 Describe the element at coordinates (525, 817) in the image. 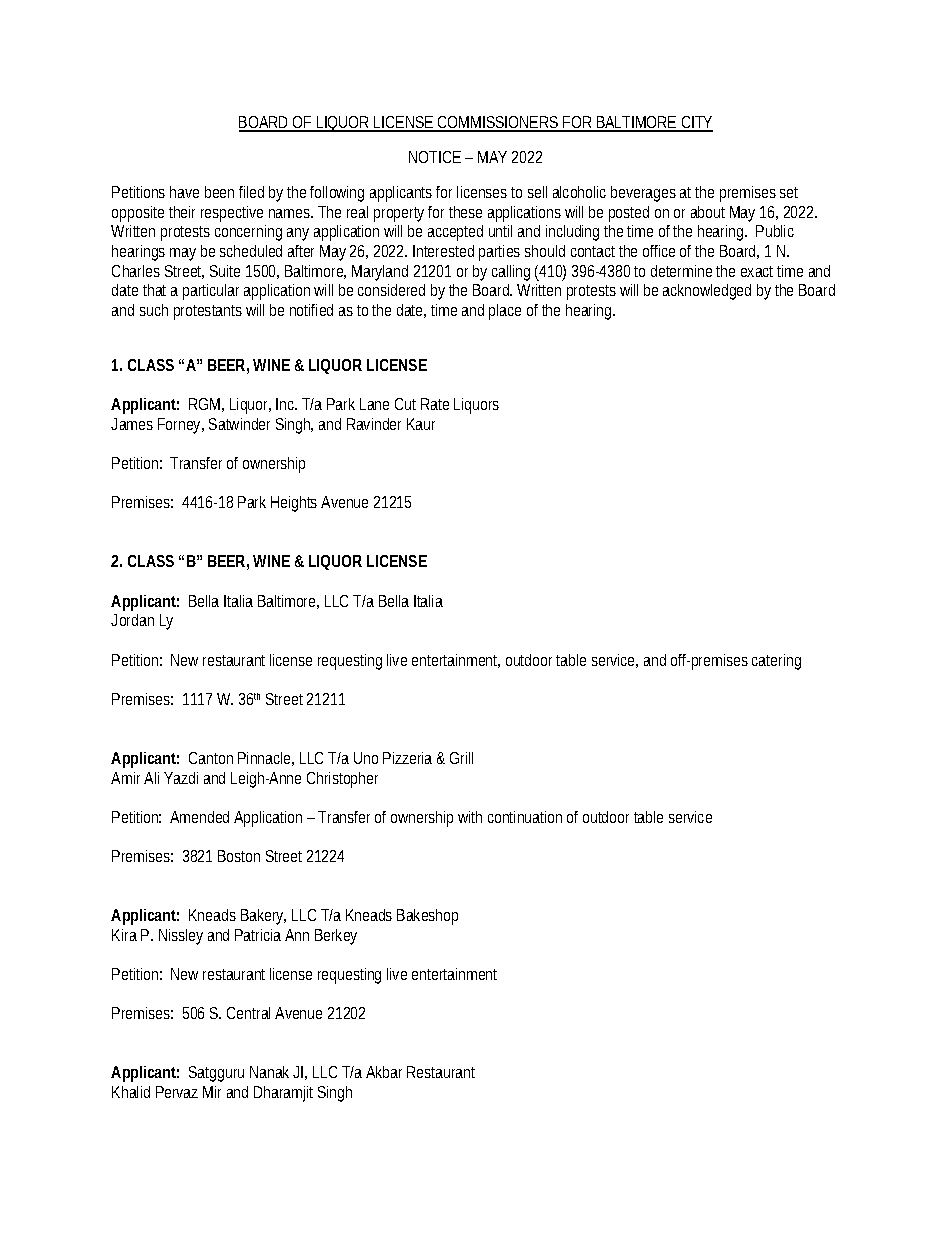

I see `continuation` at that location.
